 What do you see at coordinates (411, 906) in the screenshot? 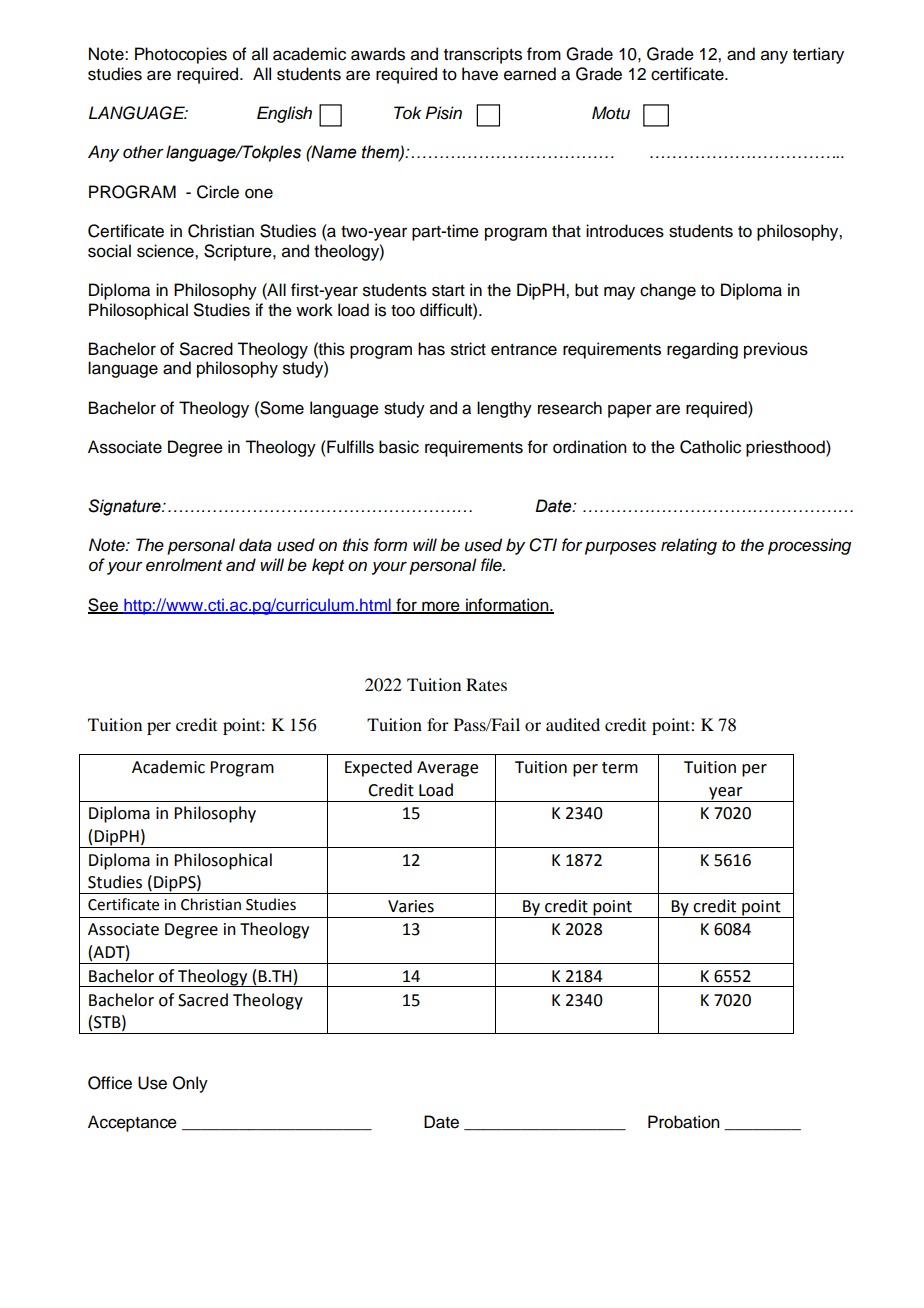
I see `Varies` at bounding box center [411, 906].
